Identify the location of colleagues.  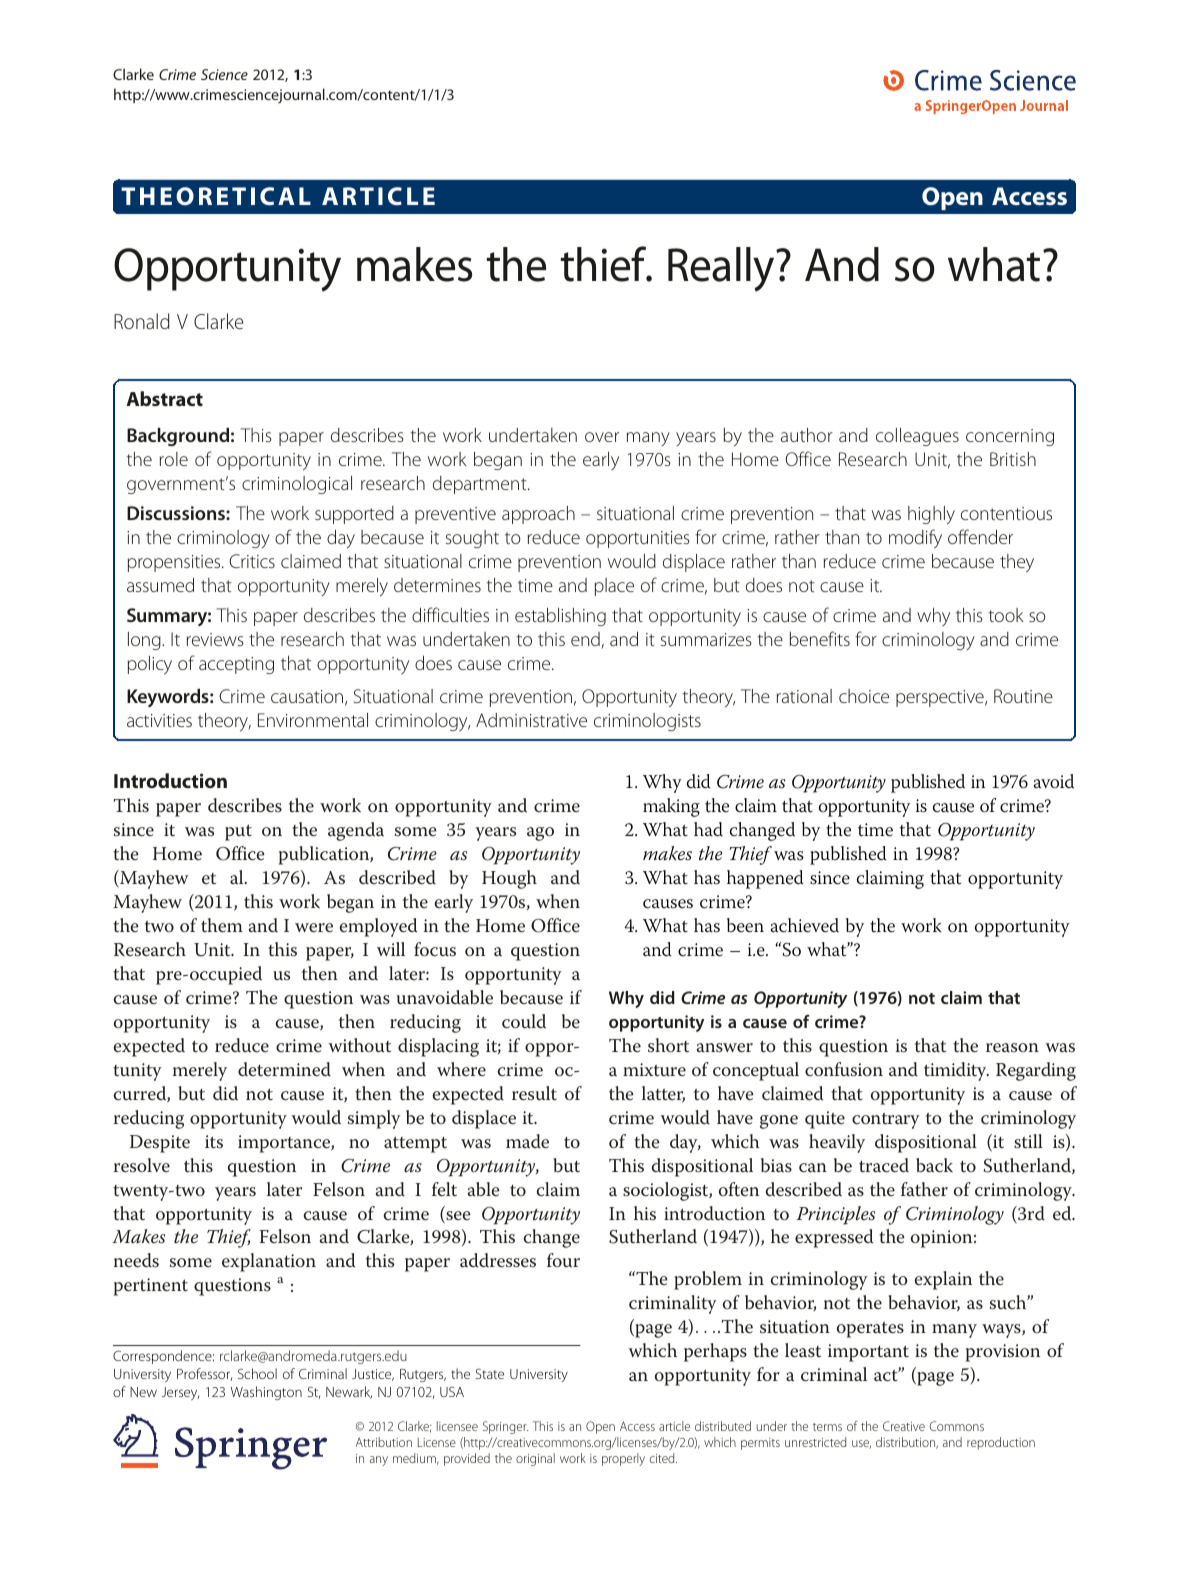
(917, 437).
